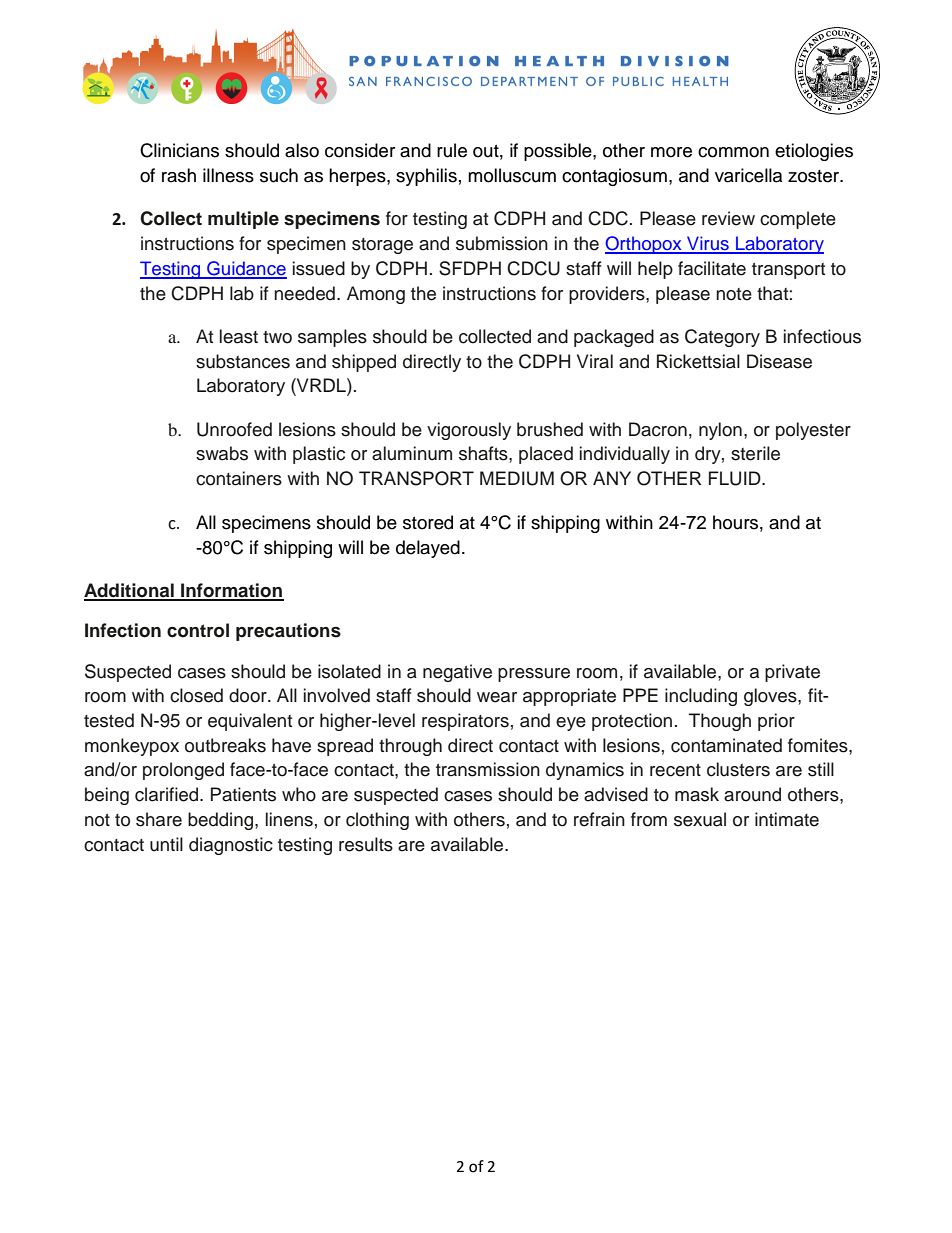 The image size is (952, 1233). I want to click on private, so click(792, 673).
